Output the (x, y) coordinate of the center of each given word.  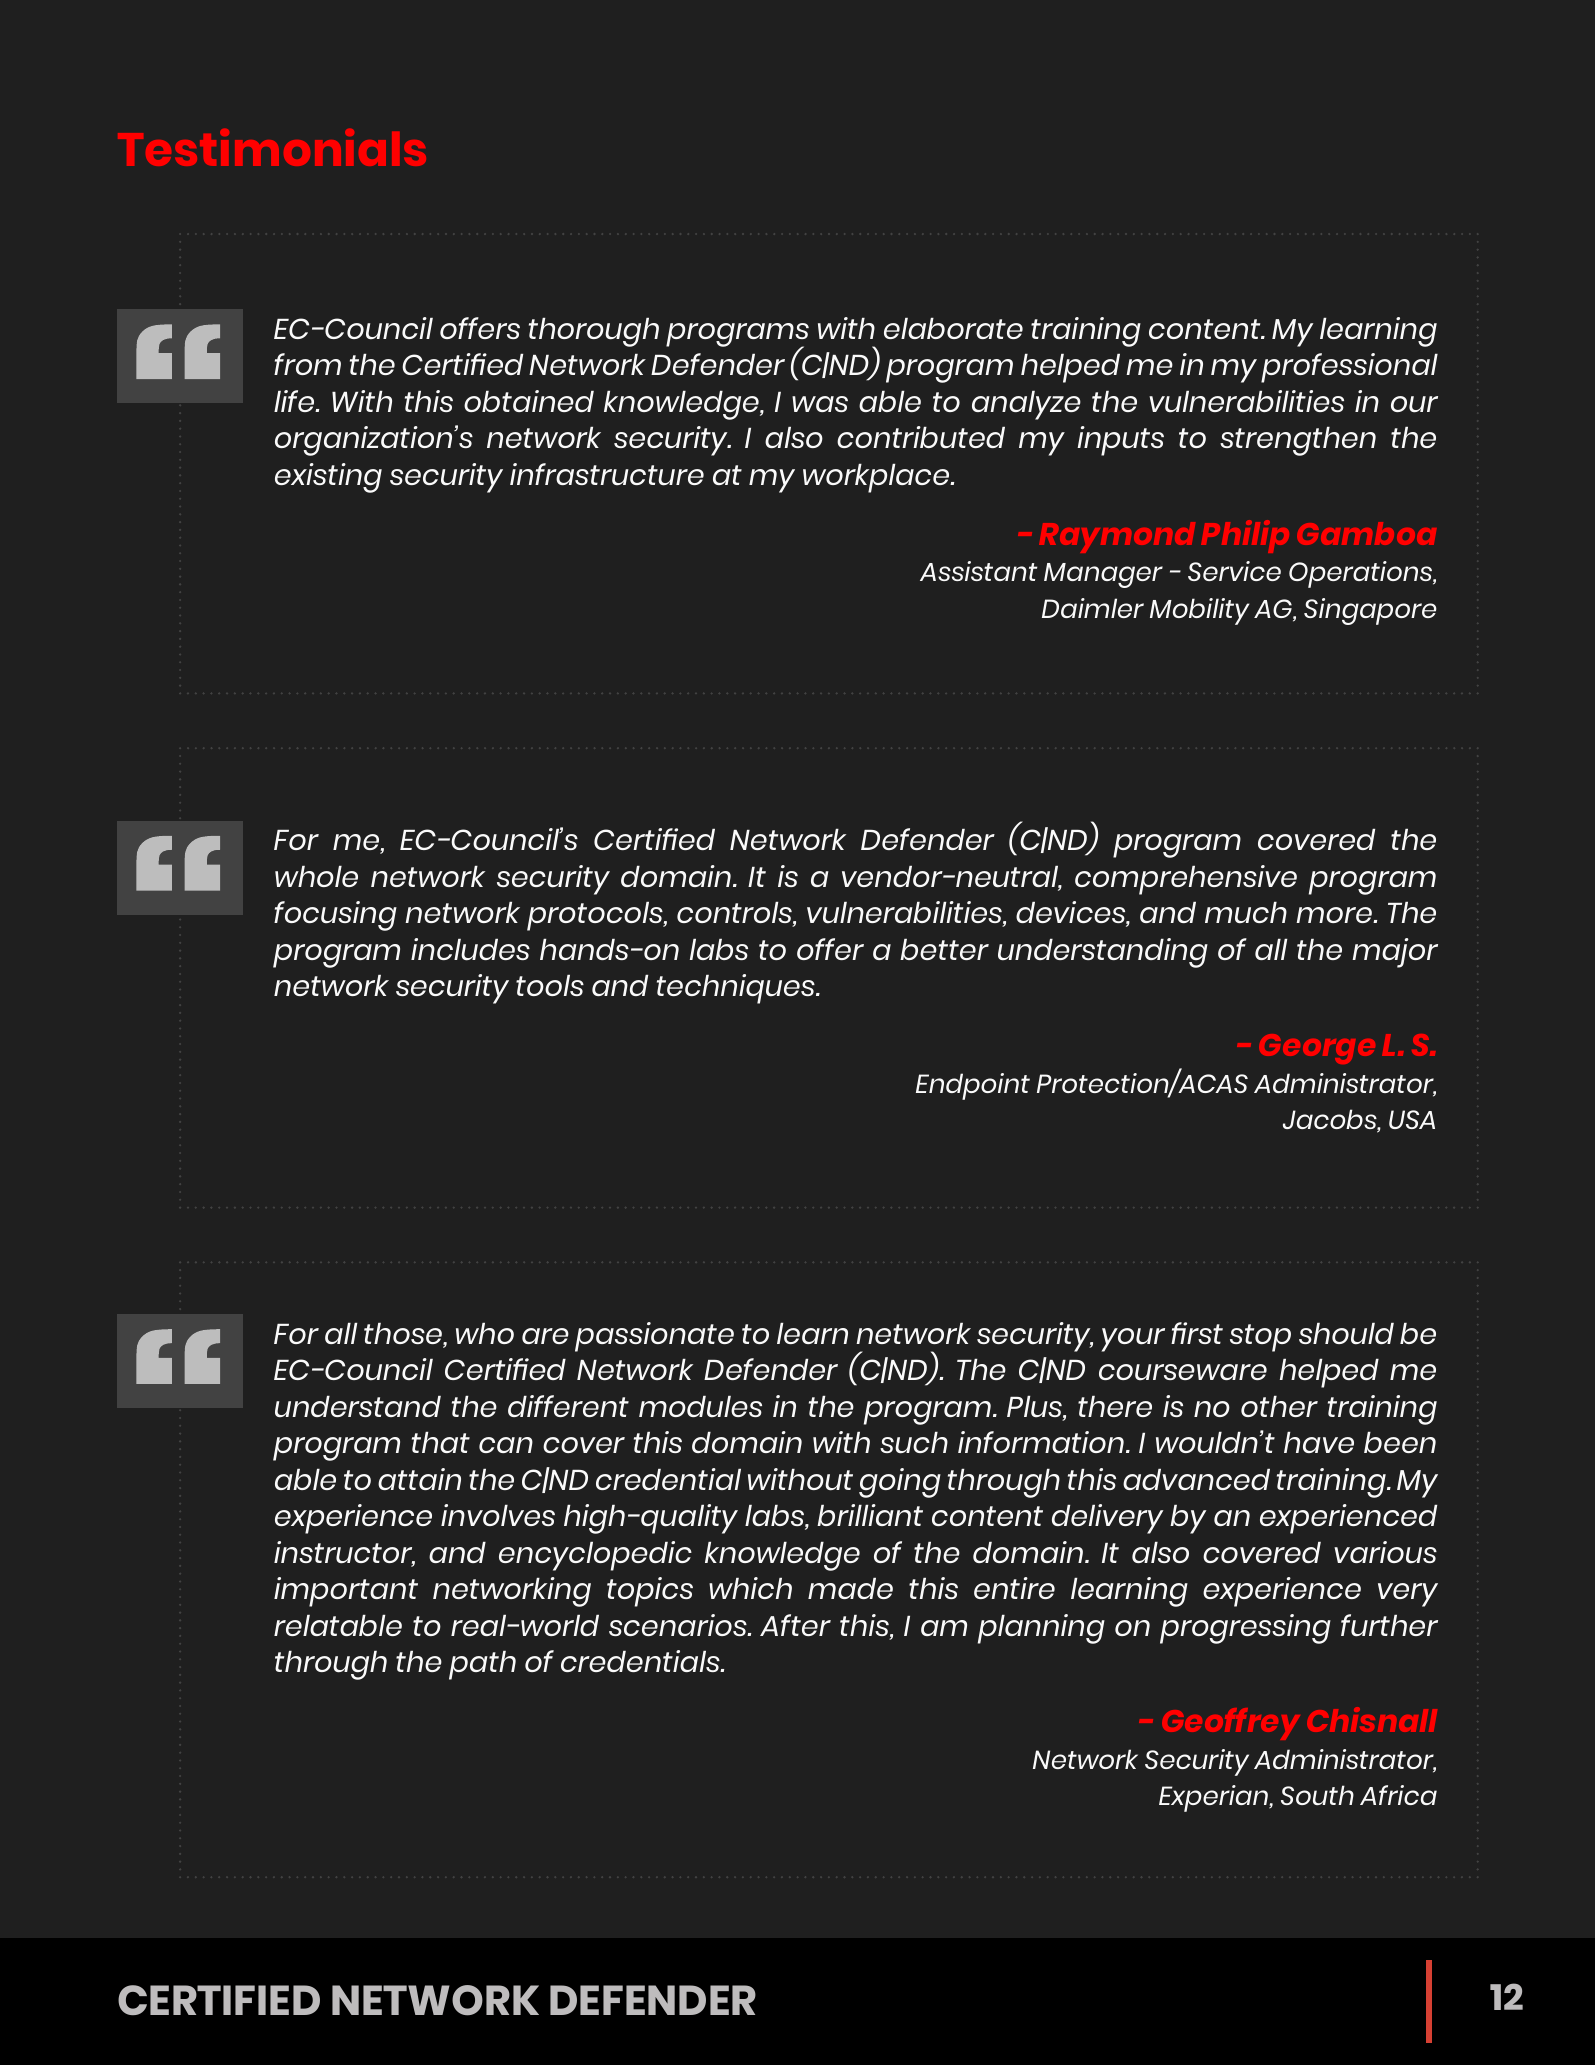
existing (328, 478)
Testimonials (272, 147)
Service (1234, 571)
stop (1260, 1338)
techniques (737, 989)
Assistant (979, 571)
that (441, 1442)
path (482, 1665)
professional (1349, 368)
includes (470, 949)
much (1246, 913)
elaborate (953, 328)
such (914, 1443)
